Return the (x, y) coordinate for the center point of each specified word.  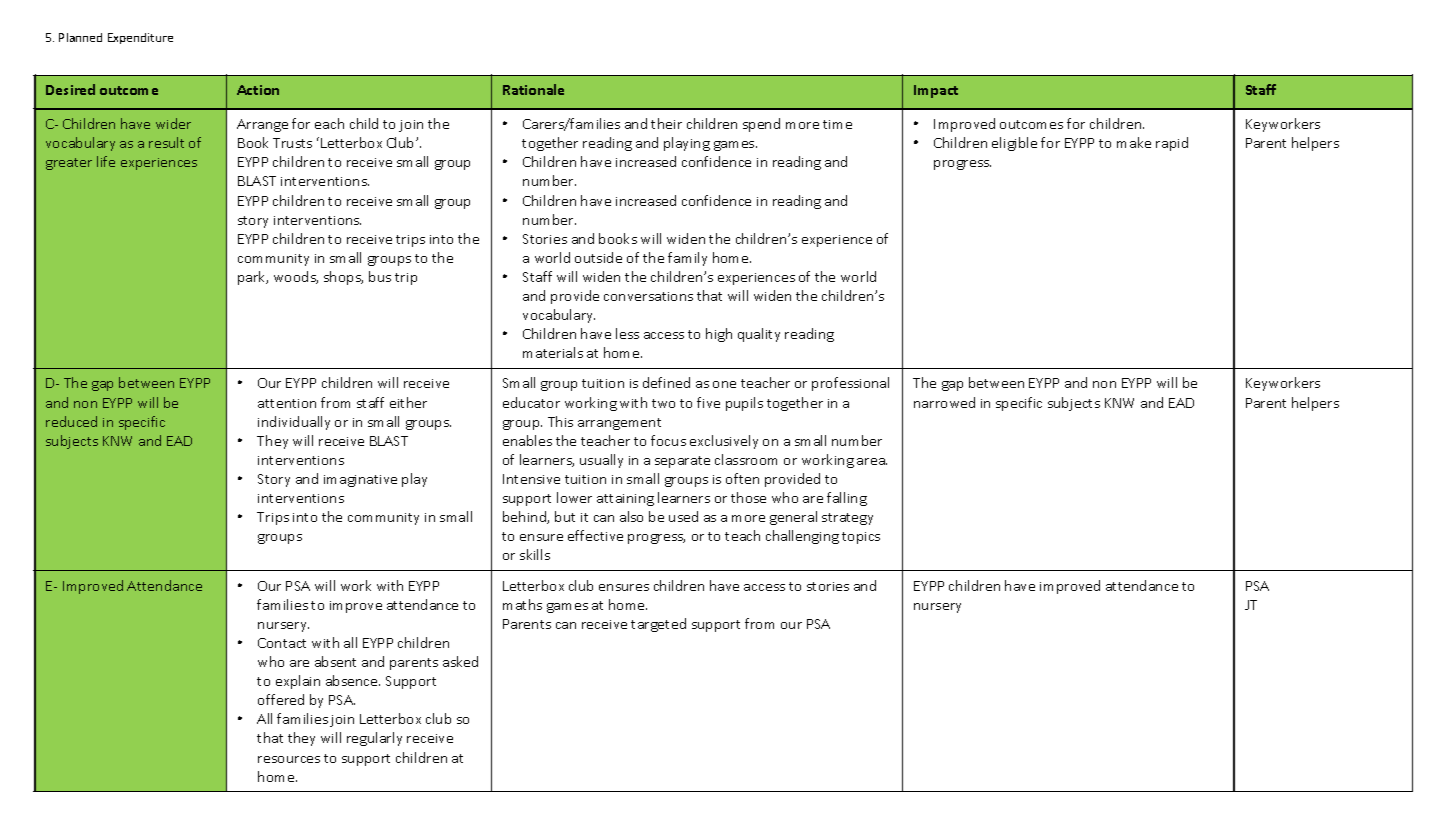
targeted (658, 625)
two (663, 403)
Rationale (533, 89)
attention (287, 403)
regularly (374, 739)
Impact (936, 91)
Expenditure (140, 38)
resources (289, 759)
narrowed (944, 402)
